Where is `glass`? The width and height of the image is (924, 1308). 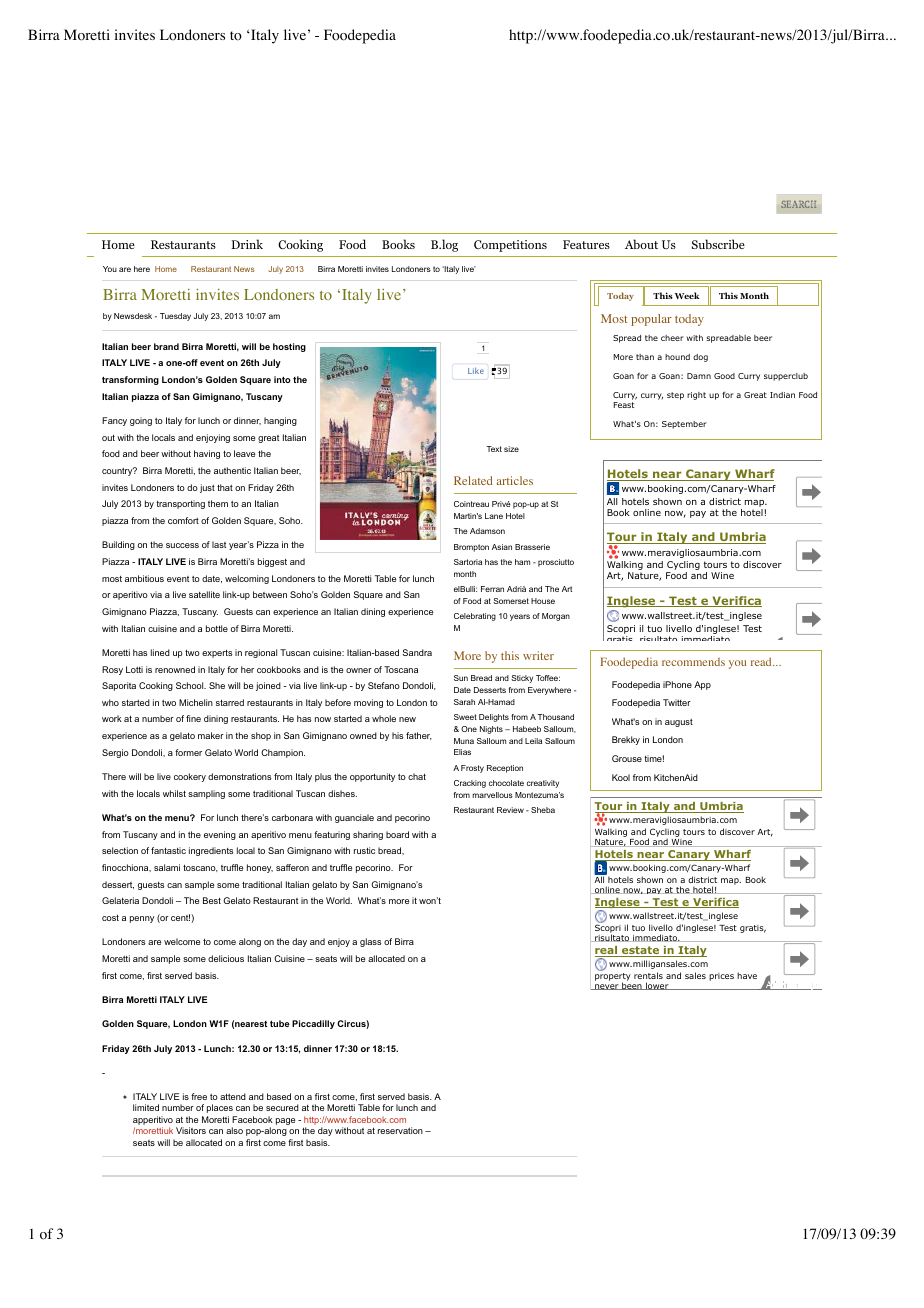 glass is located at coordinates (370, 942).
